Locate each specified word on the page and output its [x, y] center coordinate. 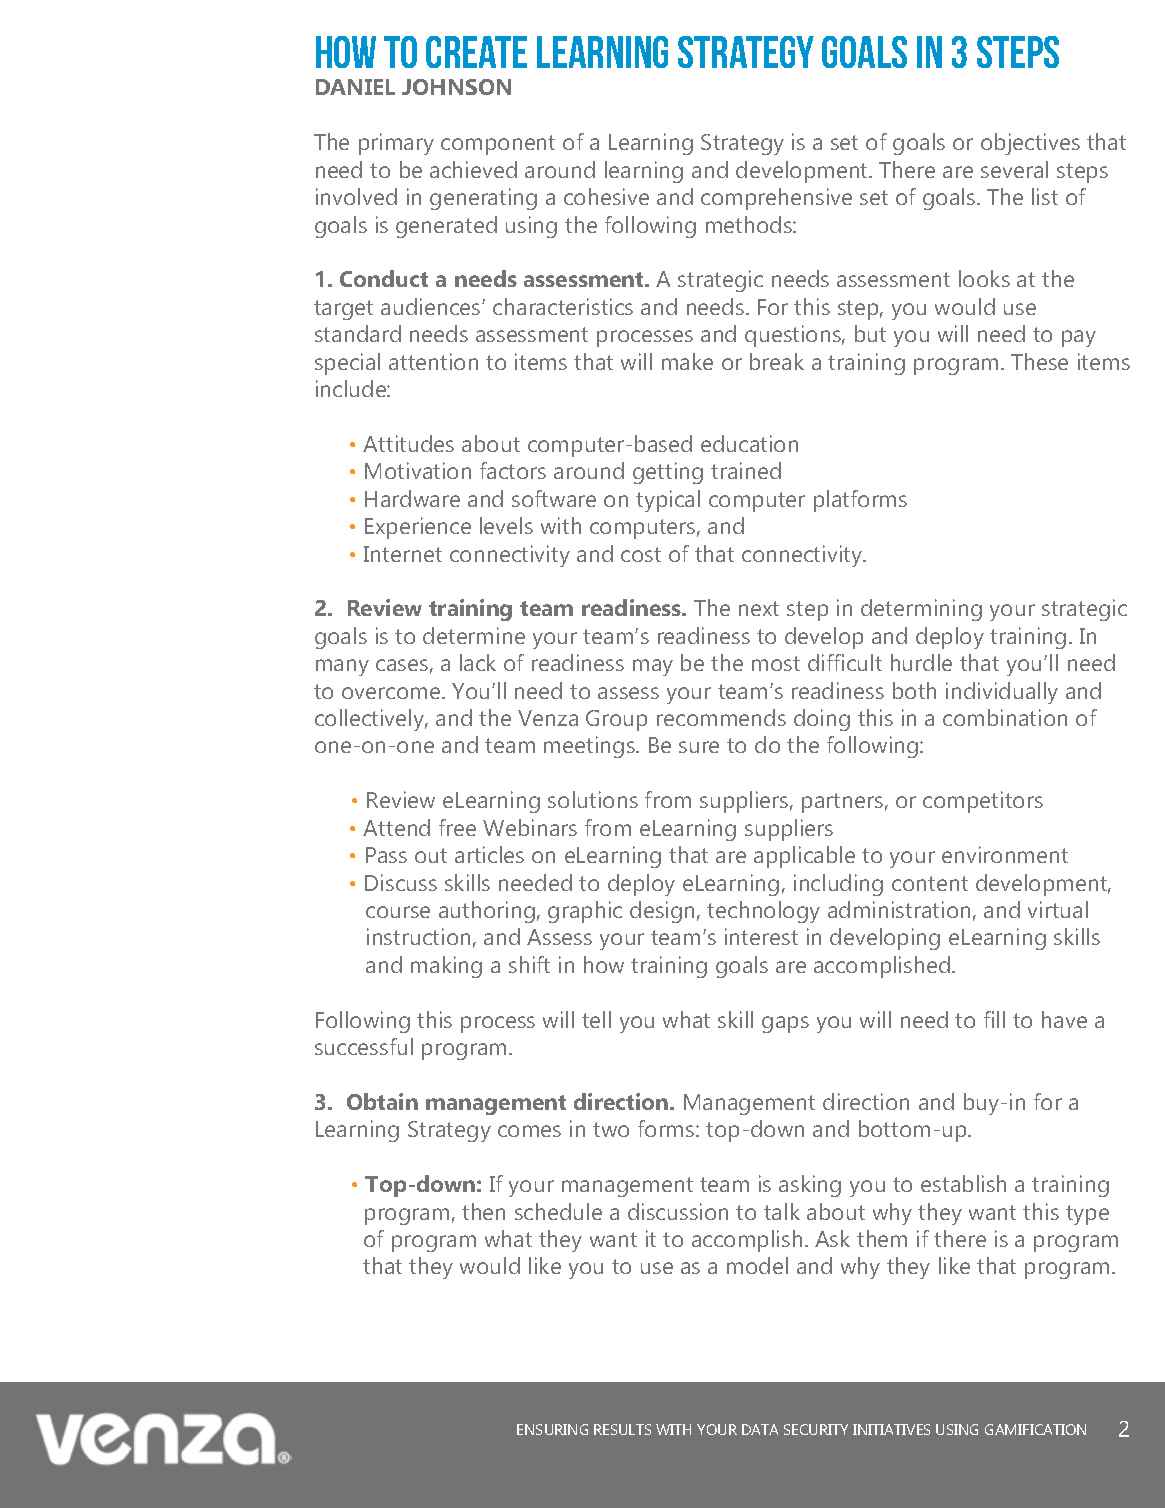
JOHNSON [456, 87]
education [749, 443]
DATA [760, 1429]
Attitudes [408, 443]
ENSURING [552, 1429]
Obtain [382, 1101]
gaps [785, 1024]
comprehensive [776, 199]
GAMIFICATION [1035, 1429]
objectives [1030, 144]
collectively [371, 720]
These [1039, 361]
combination [1005, 717]
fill [994, 1019]
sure [699, 747]
